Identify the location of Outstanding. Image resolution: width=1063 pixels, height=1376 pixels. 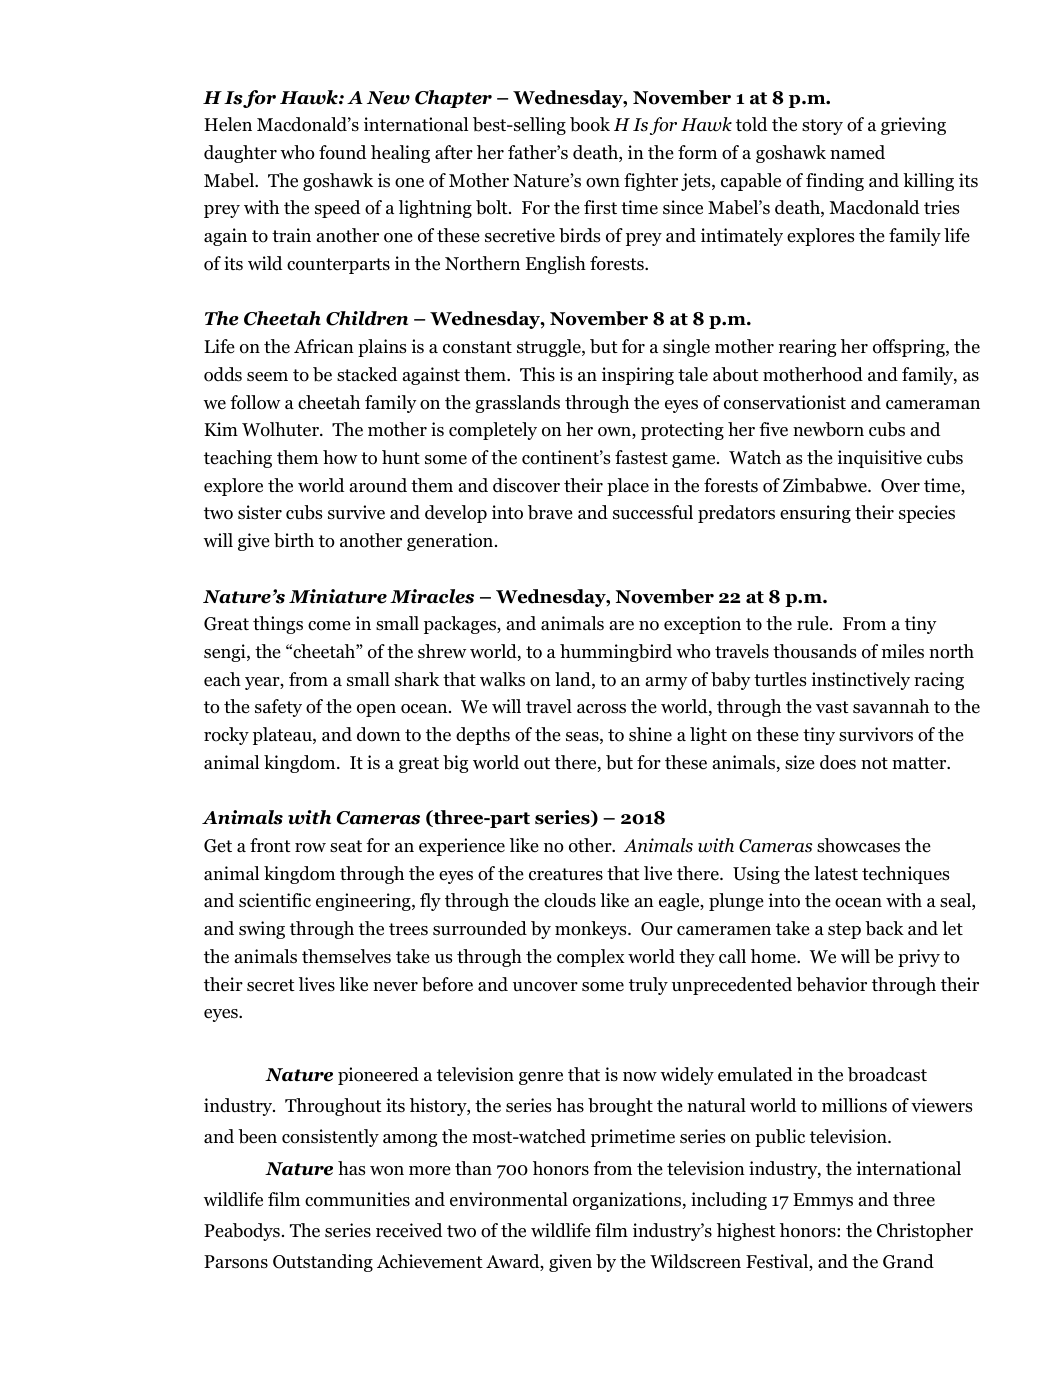
(323, 1263).
